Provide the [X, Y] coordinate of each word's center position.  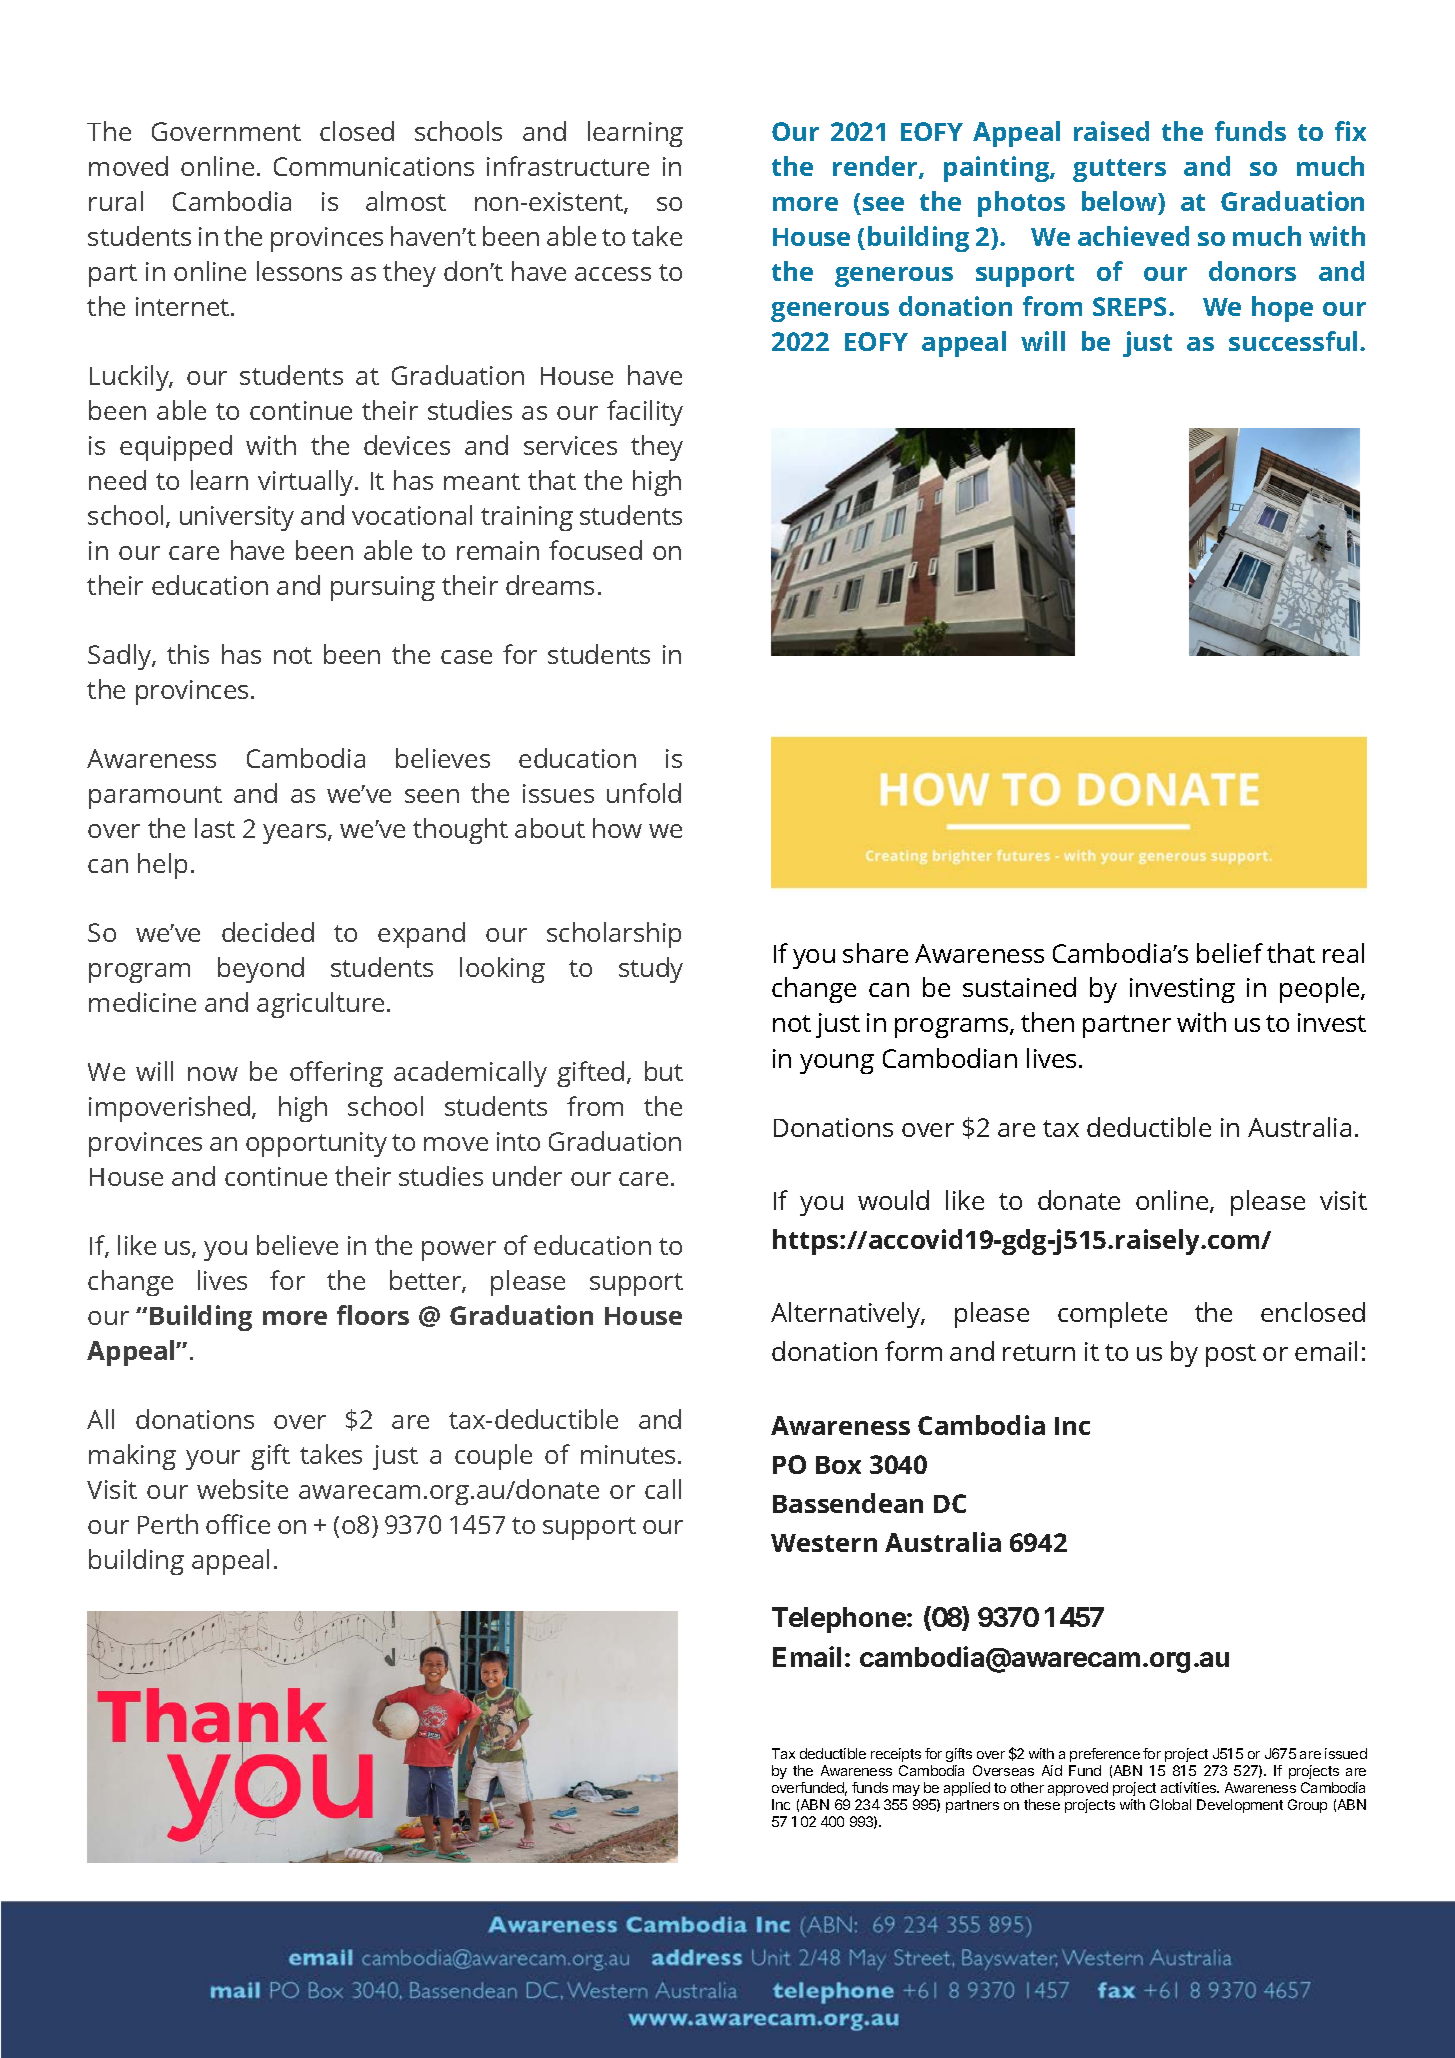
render [876, 167]
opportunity [316, 1144]
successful [1293, 341]
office [238, 1524]
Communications [374, 166]
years [296, 834]
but [664, 1071]
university [237, 518]
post [1231, 1355]
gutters [1119, 170]
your [213, 1460]
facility [645, 413]
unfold [644, 793]
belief [1230, 953]
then [1047, 1022]
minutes [630, 1454]
